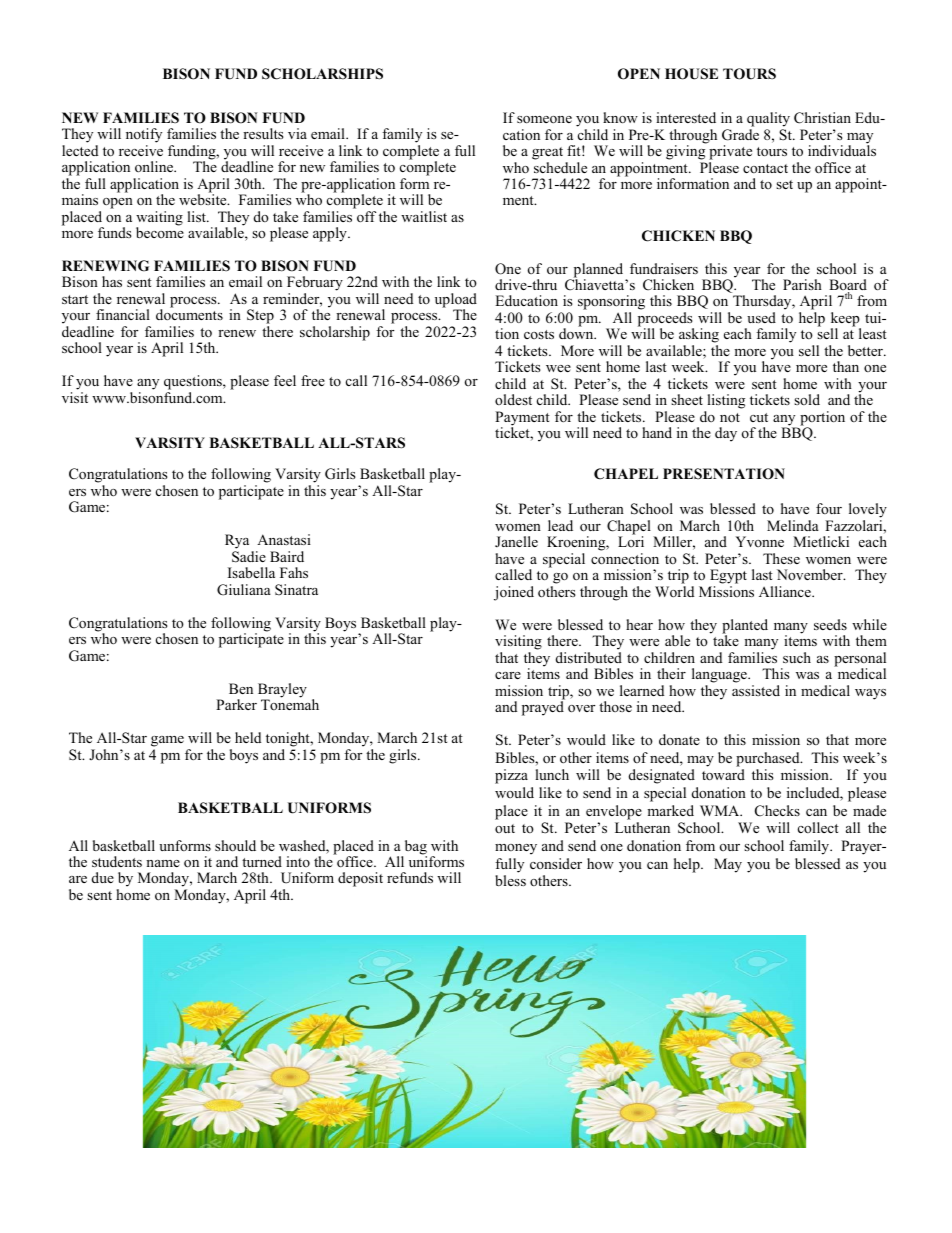 The image size is (952, 1233). What do you see at coordinates (768, 119) in the document?
I see `quality` at bounding box center [768, 119].
